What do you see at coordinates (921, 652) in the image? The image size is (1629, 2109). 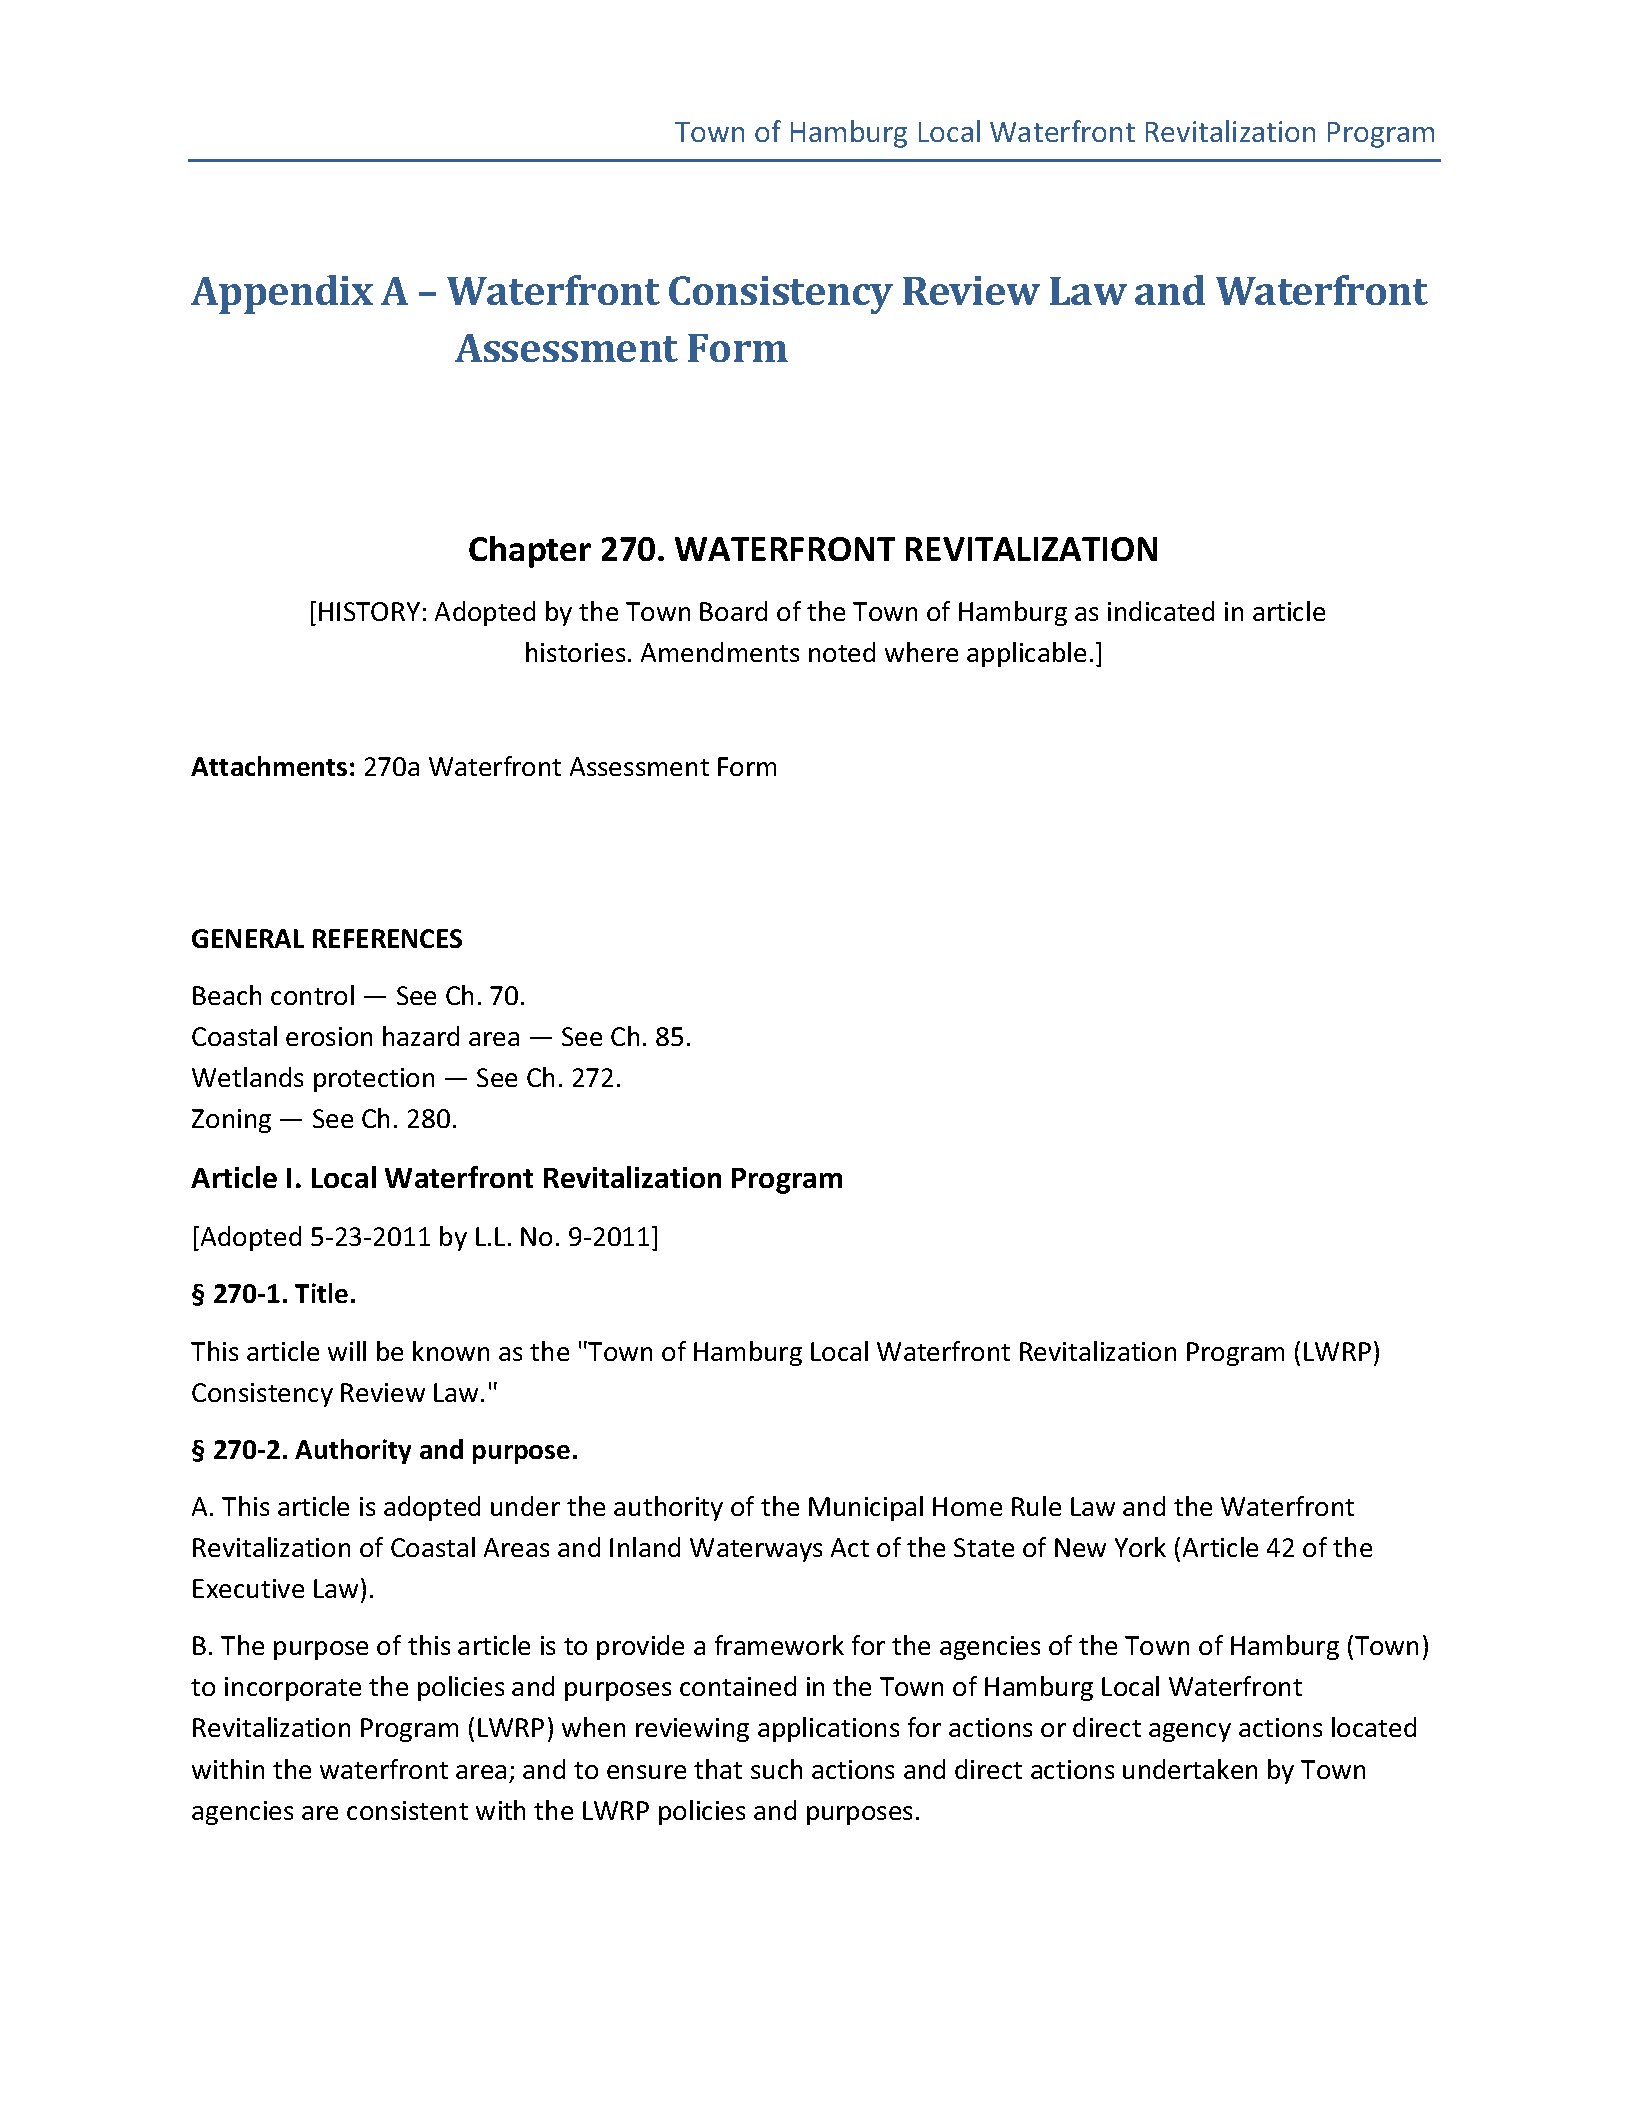 I see `where` at bounding box center [921, 652].
